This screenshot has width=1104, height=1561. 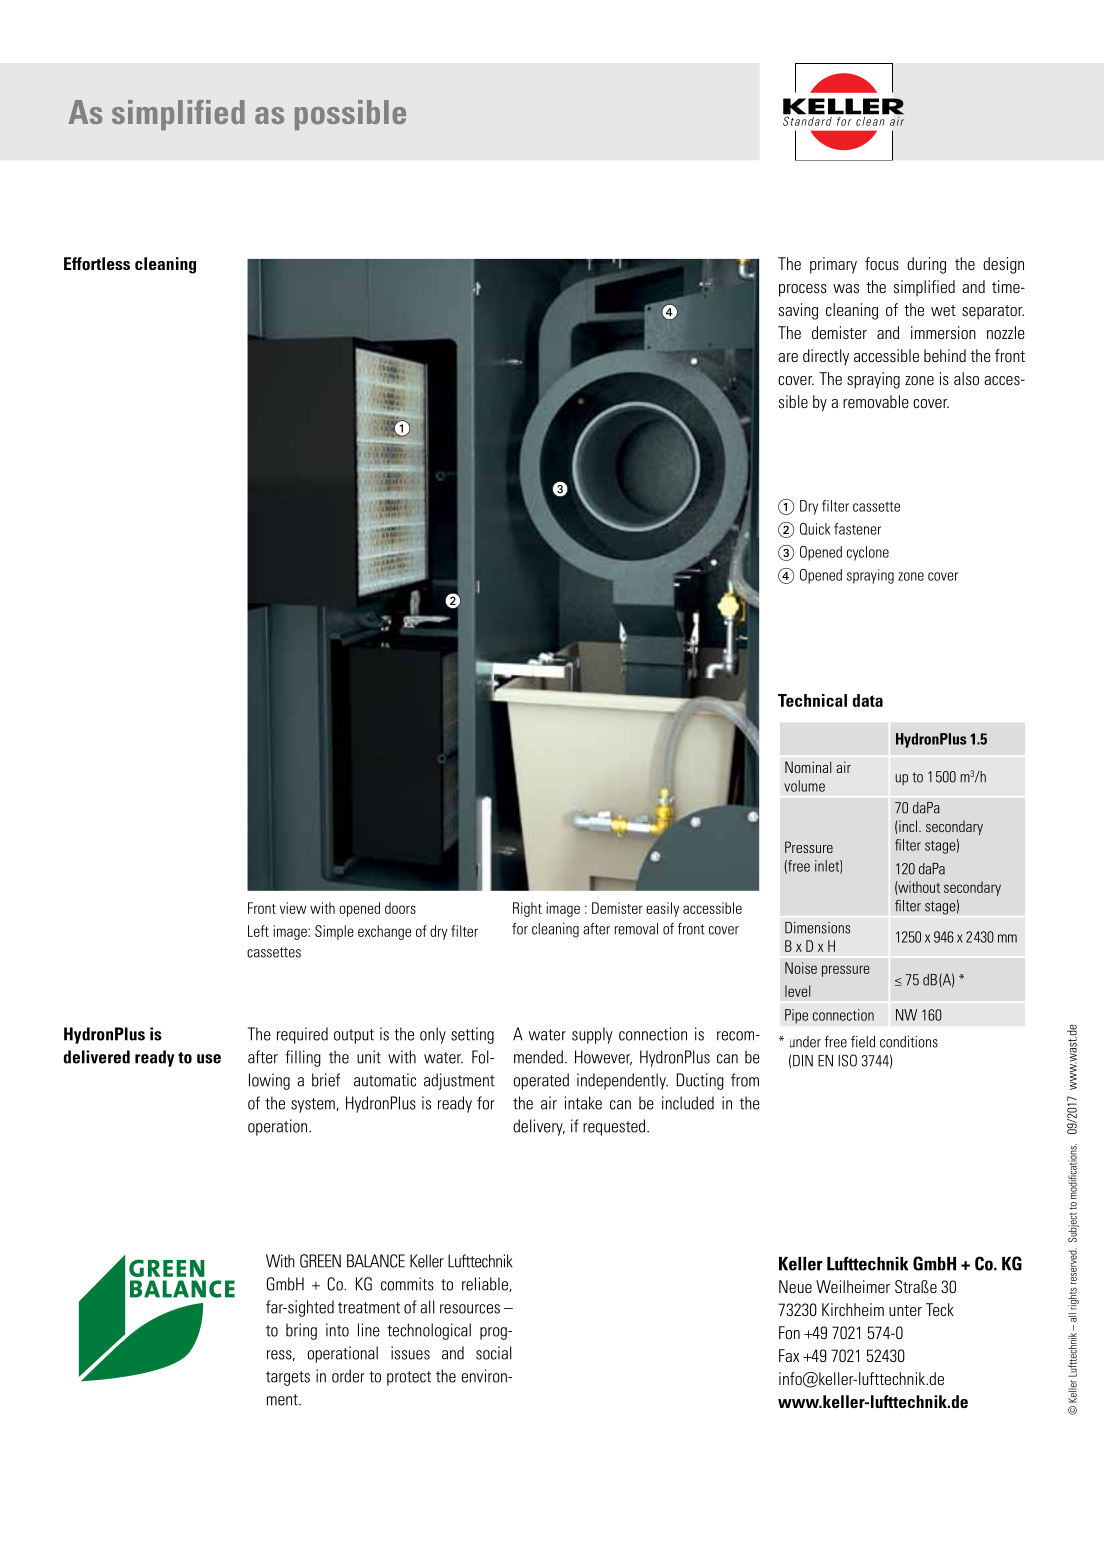 I want to click on social, so click(x=494, y=1353).
